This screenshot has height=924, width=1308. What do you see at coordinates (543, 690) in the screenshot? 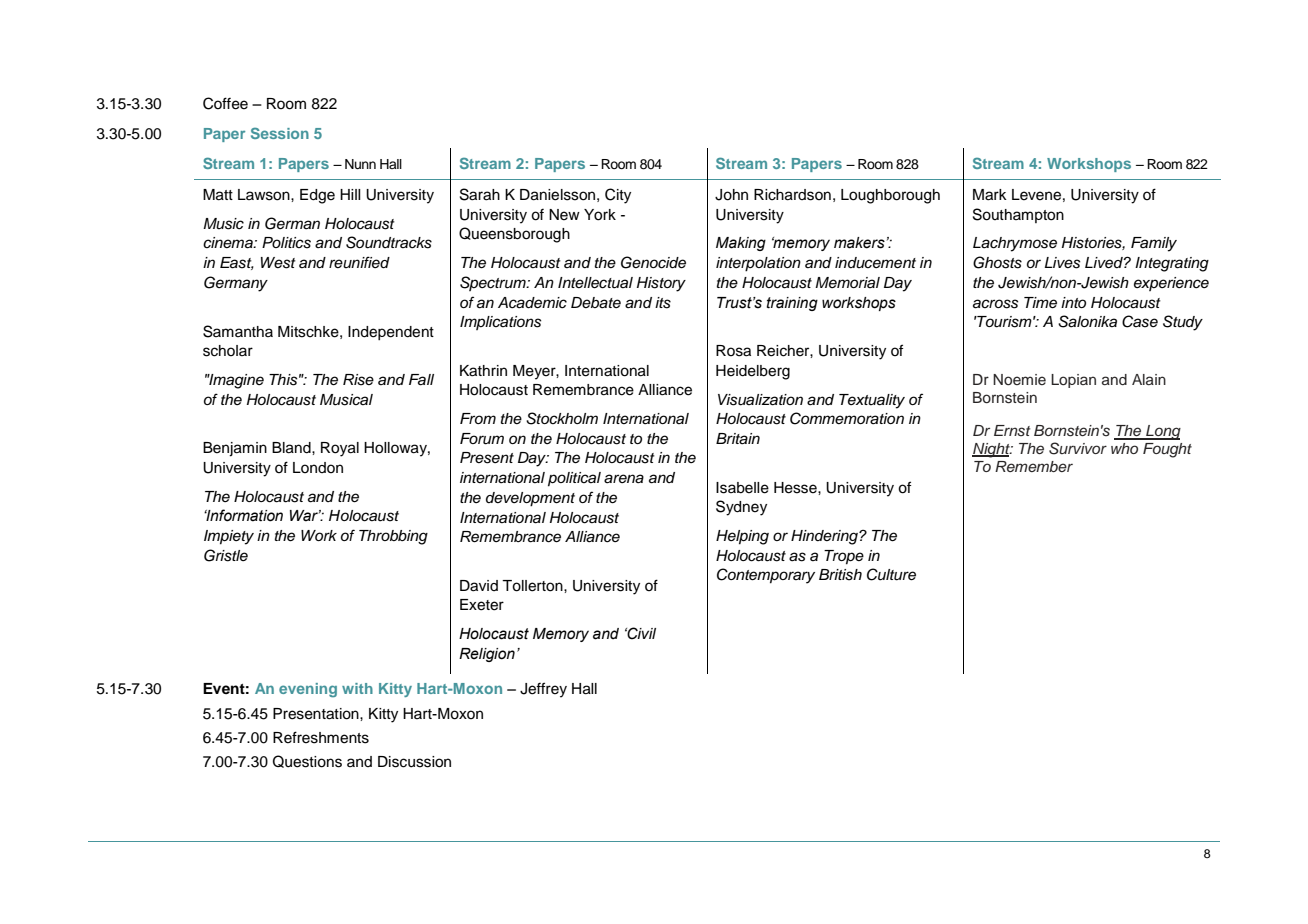
I see `Jeffrey` at bounding box center [543, 690].
